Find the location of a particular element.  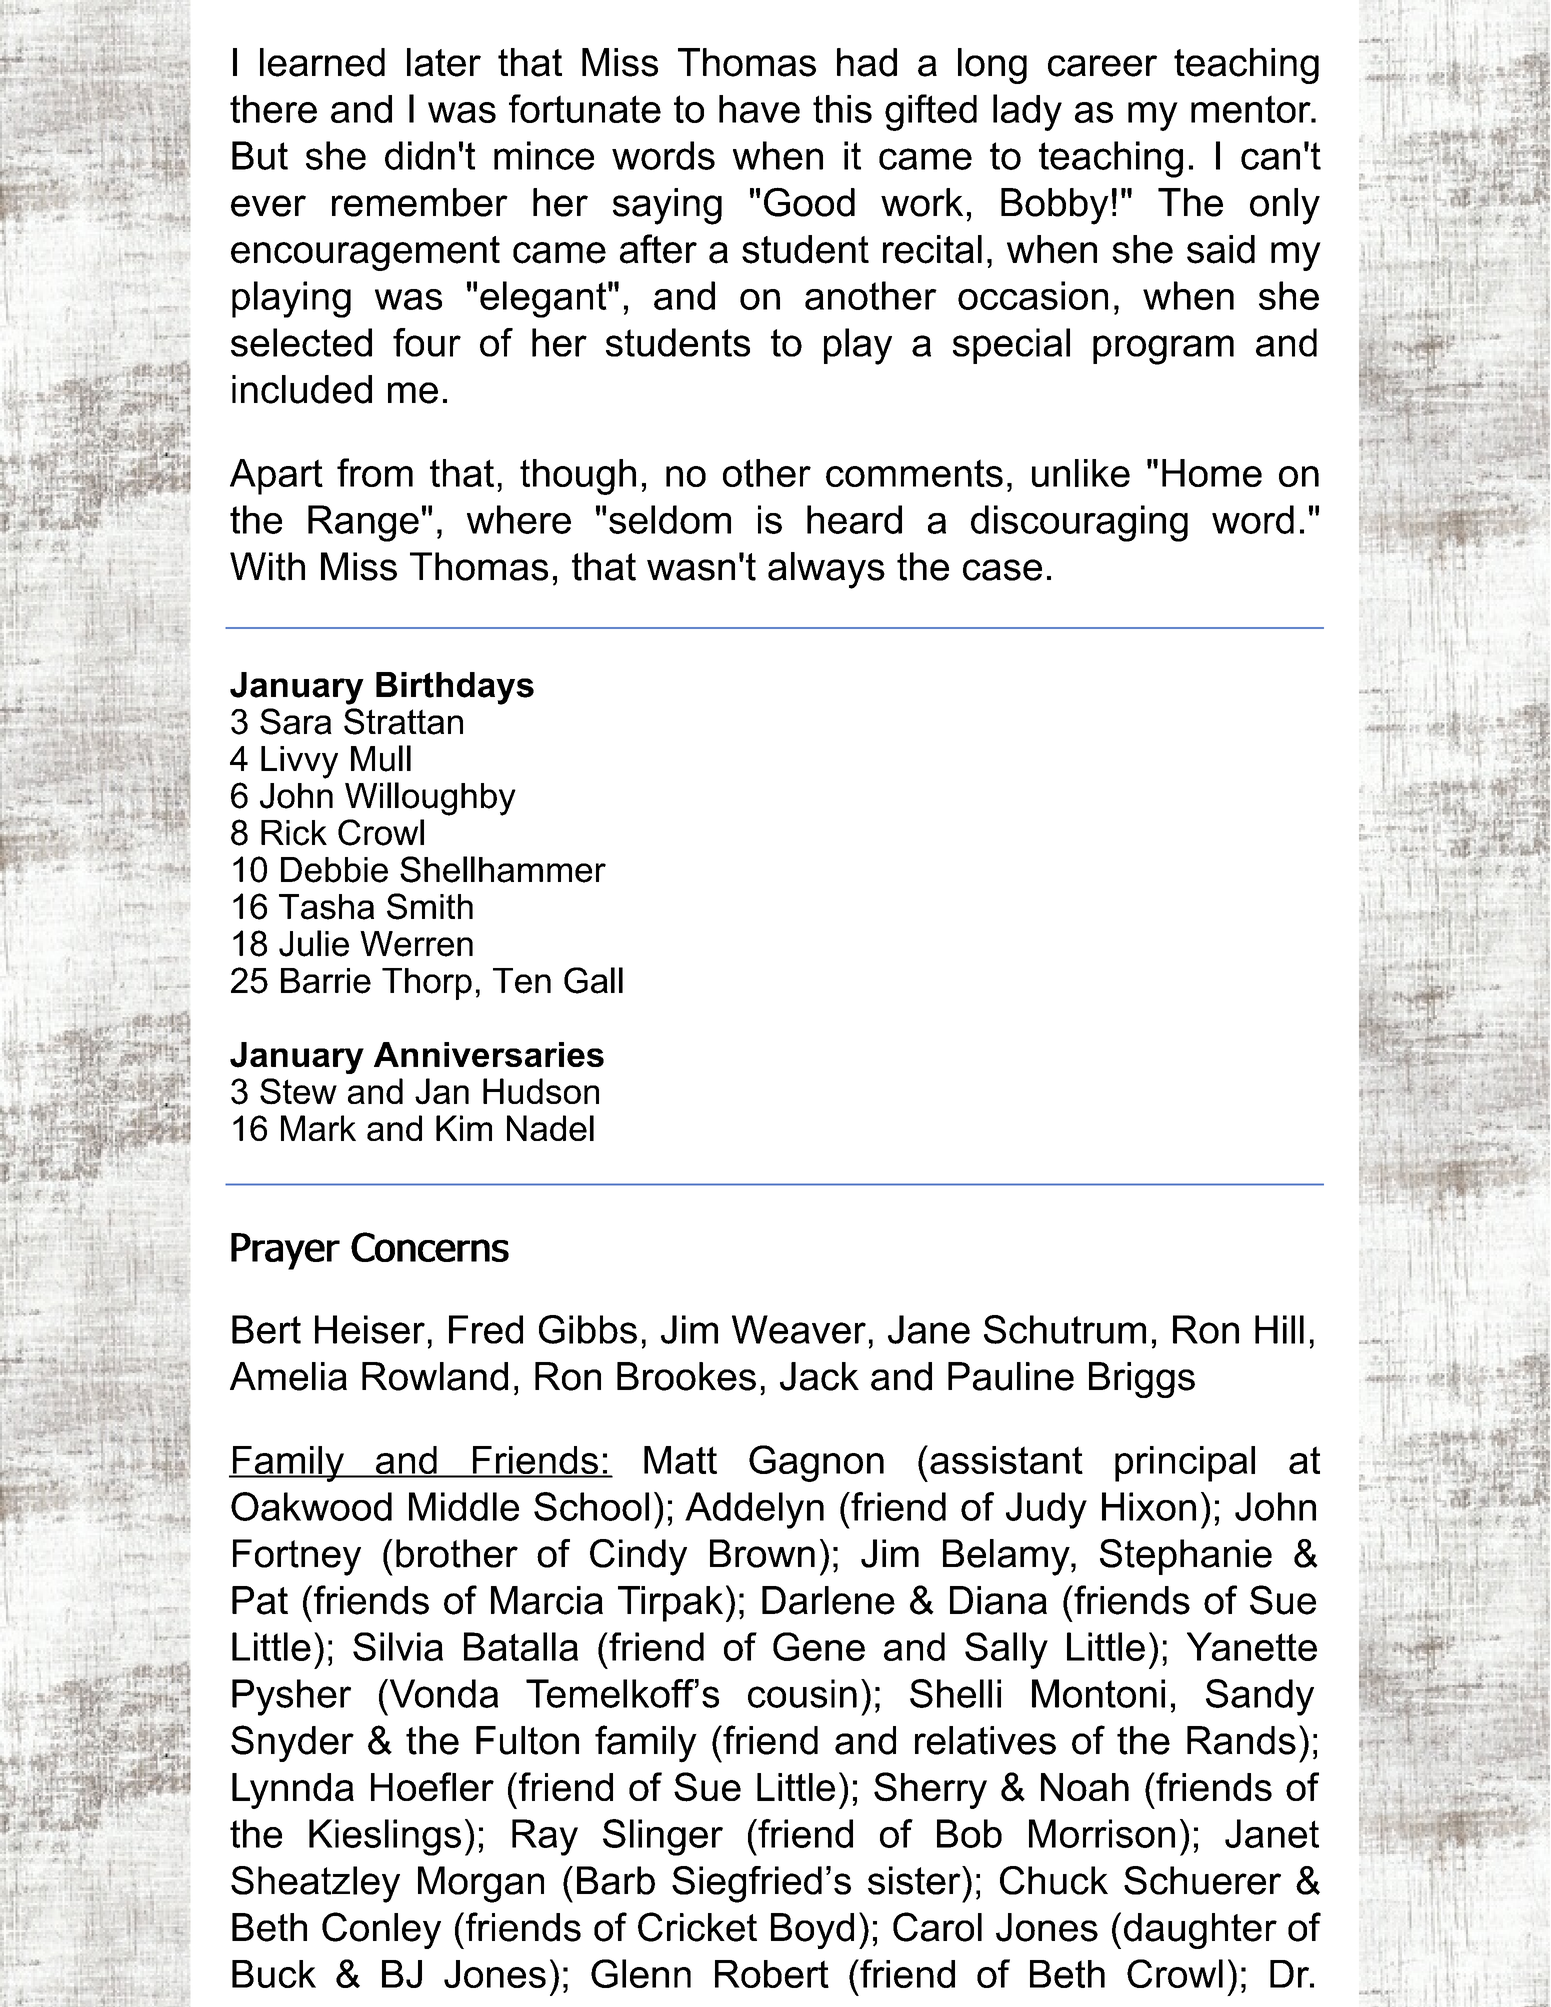

learned is located at coordinates (322, 62).
